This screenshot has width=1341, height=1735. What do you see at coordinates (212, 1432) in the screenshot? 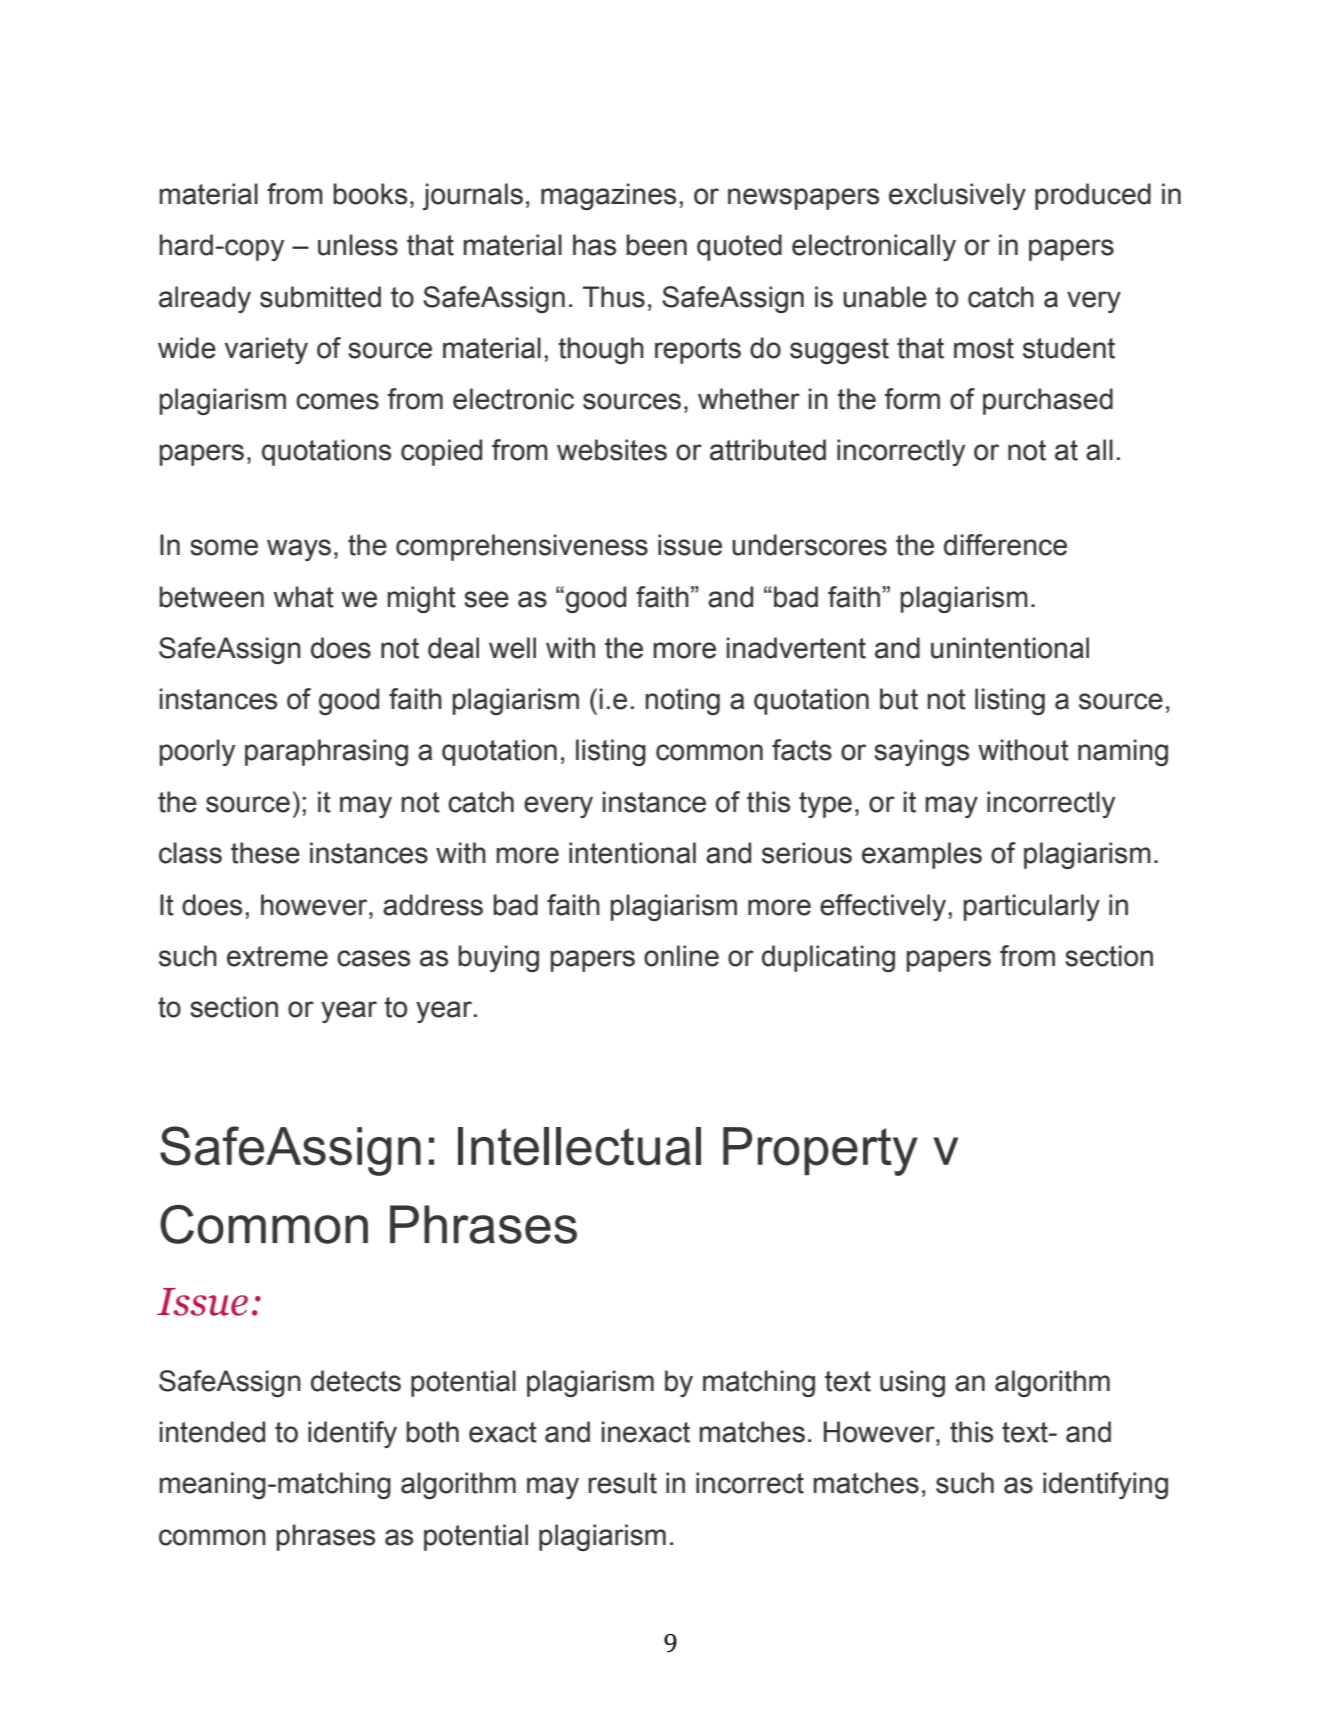
I see `intended` at bounding box center [212, 1432].
